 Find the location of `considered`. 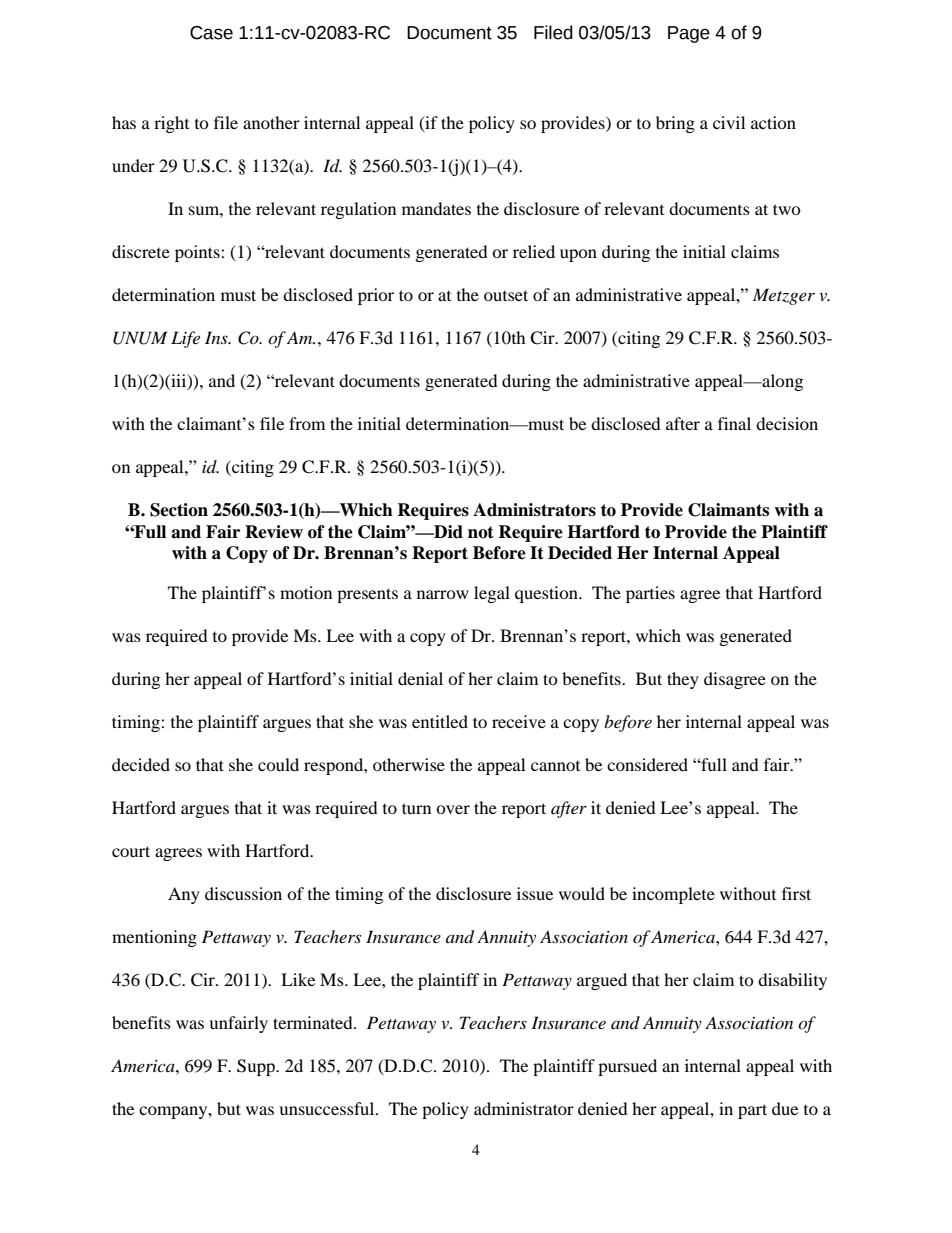

considered is located at coordinates (647, 764).
